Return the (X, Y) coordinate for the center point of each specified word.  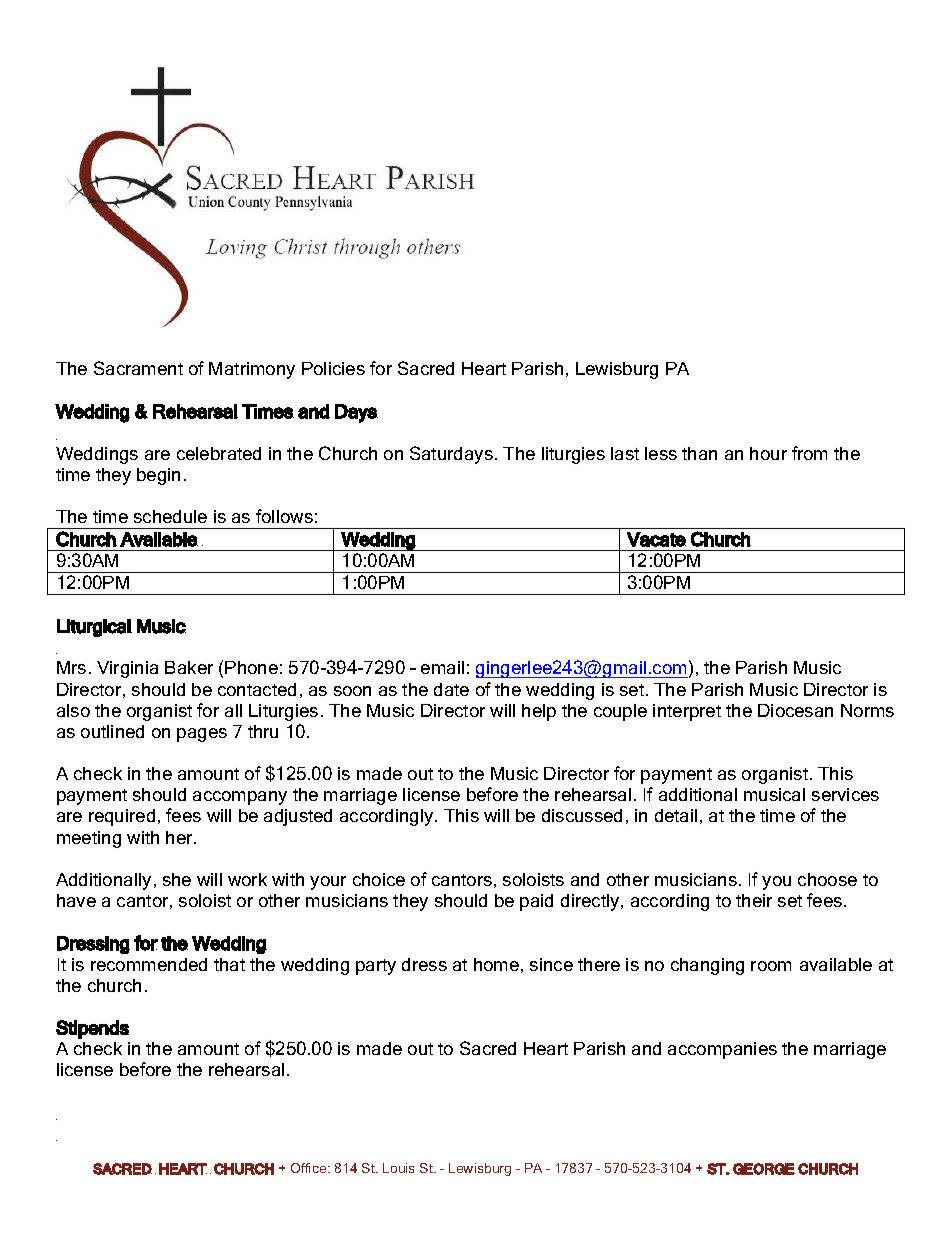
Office (310, 1168)
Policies (333, 368)
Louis (398, 1168)
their (754, 900)
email (442, 667)
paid (536, 902)
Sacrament (138, 368)
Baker (189, 667)
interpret (687, 712)
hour (768, 453)
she (177, 879)
